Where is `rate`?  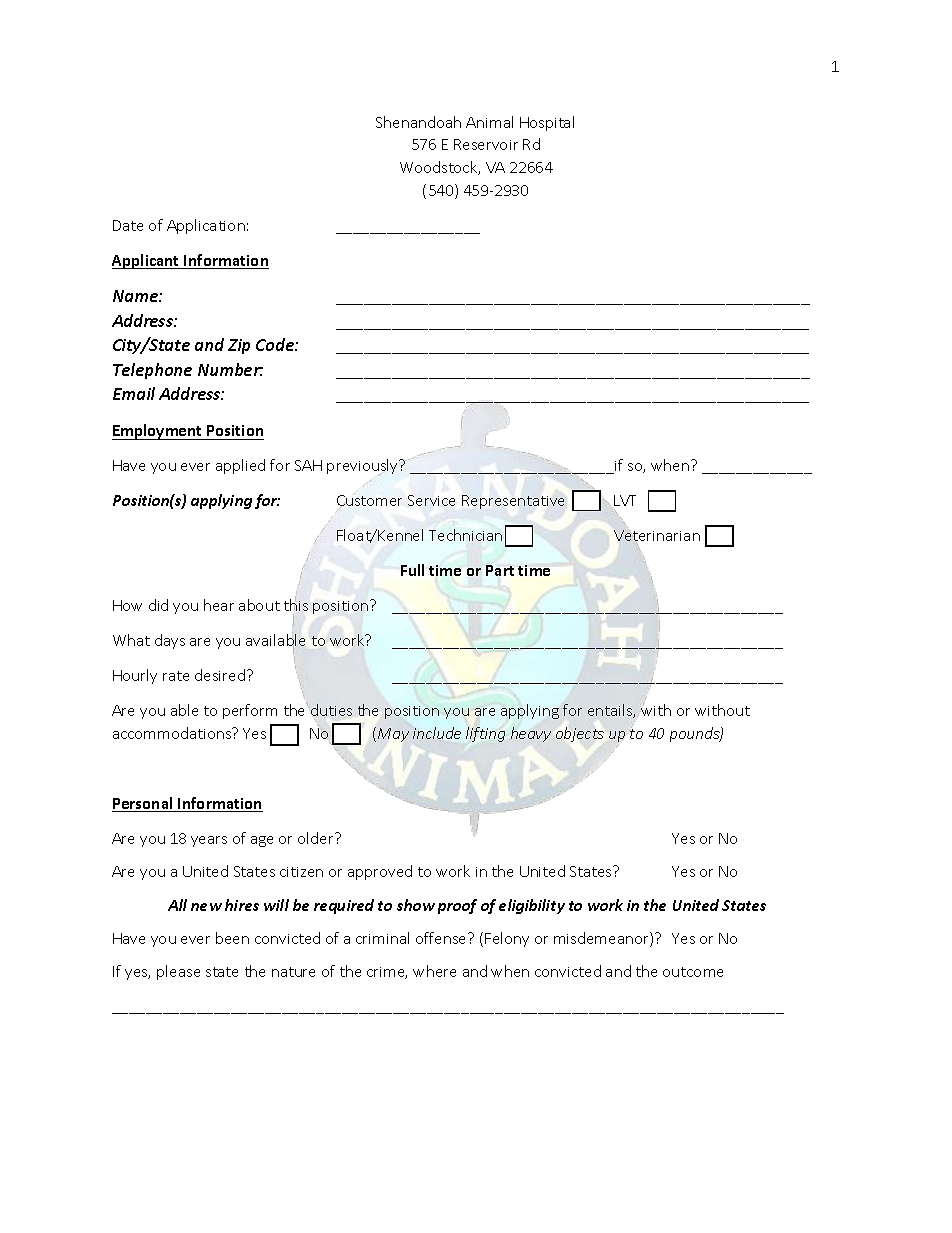 rate is located at coordinates (176, 676).
